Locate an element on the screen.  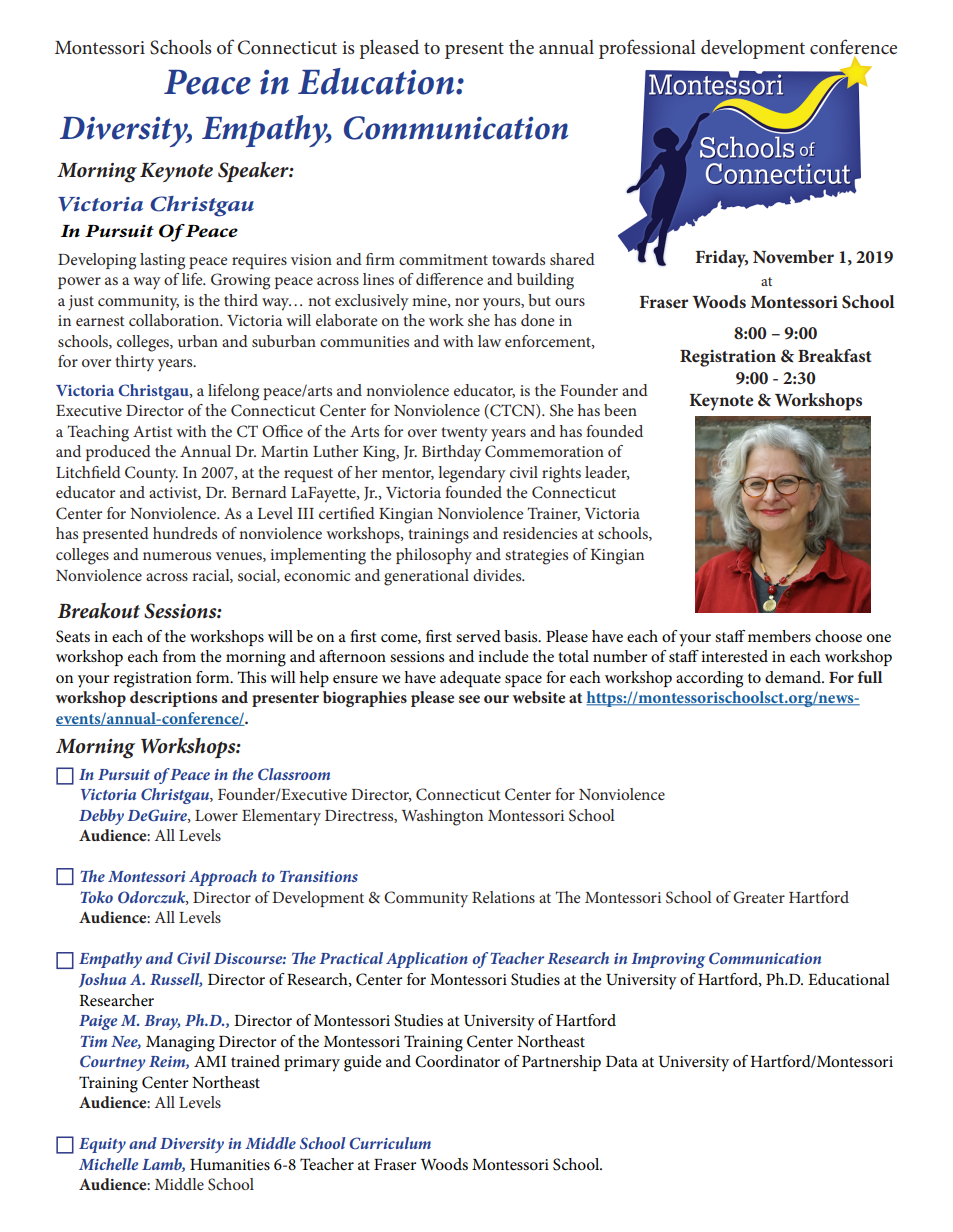
Breakfast is located at coordinates (835, 355).
